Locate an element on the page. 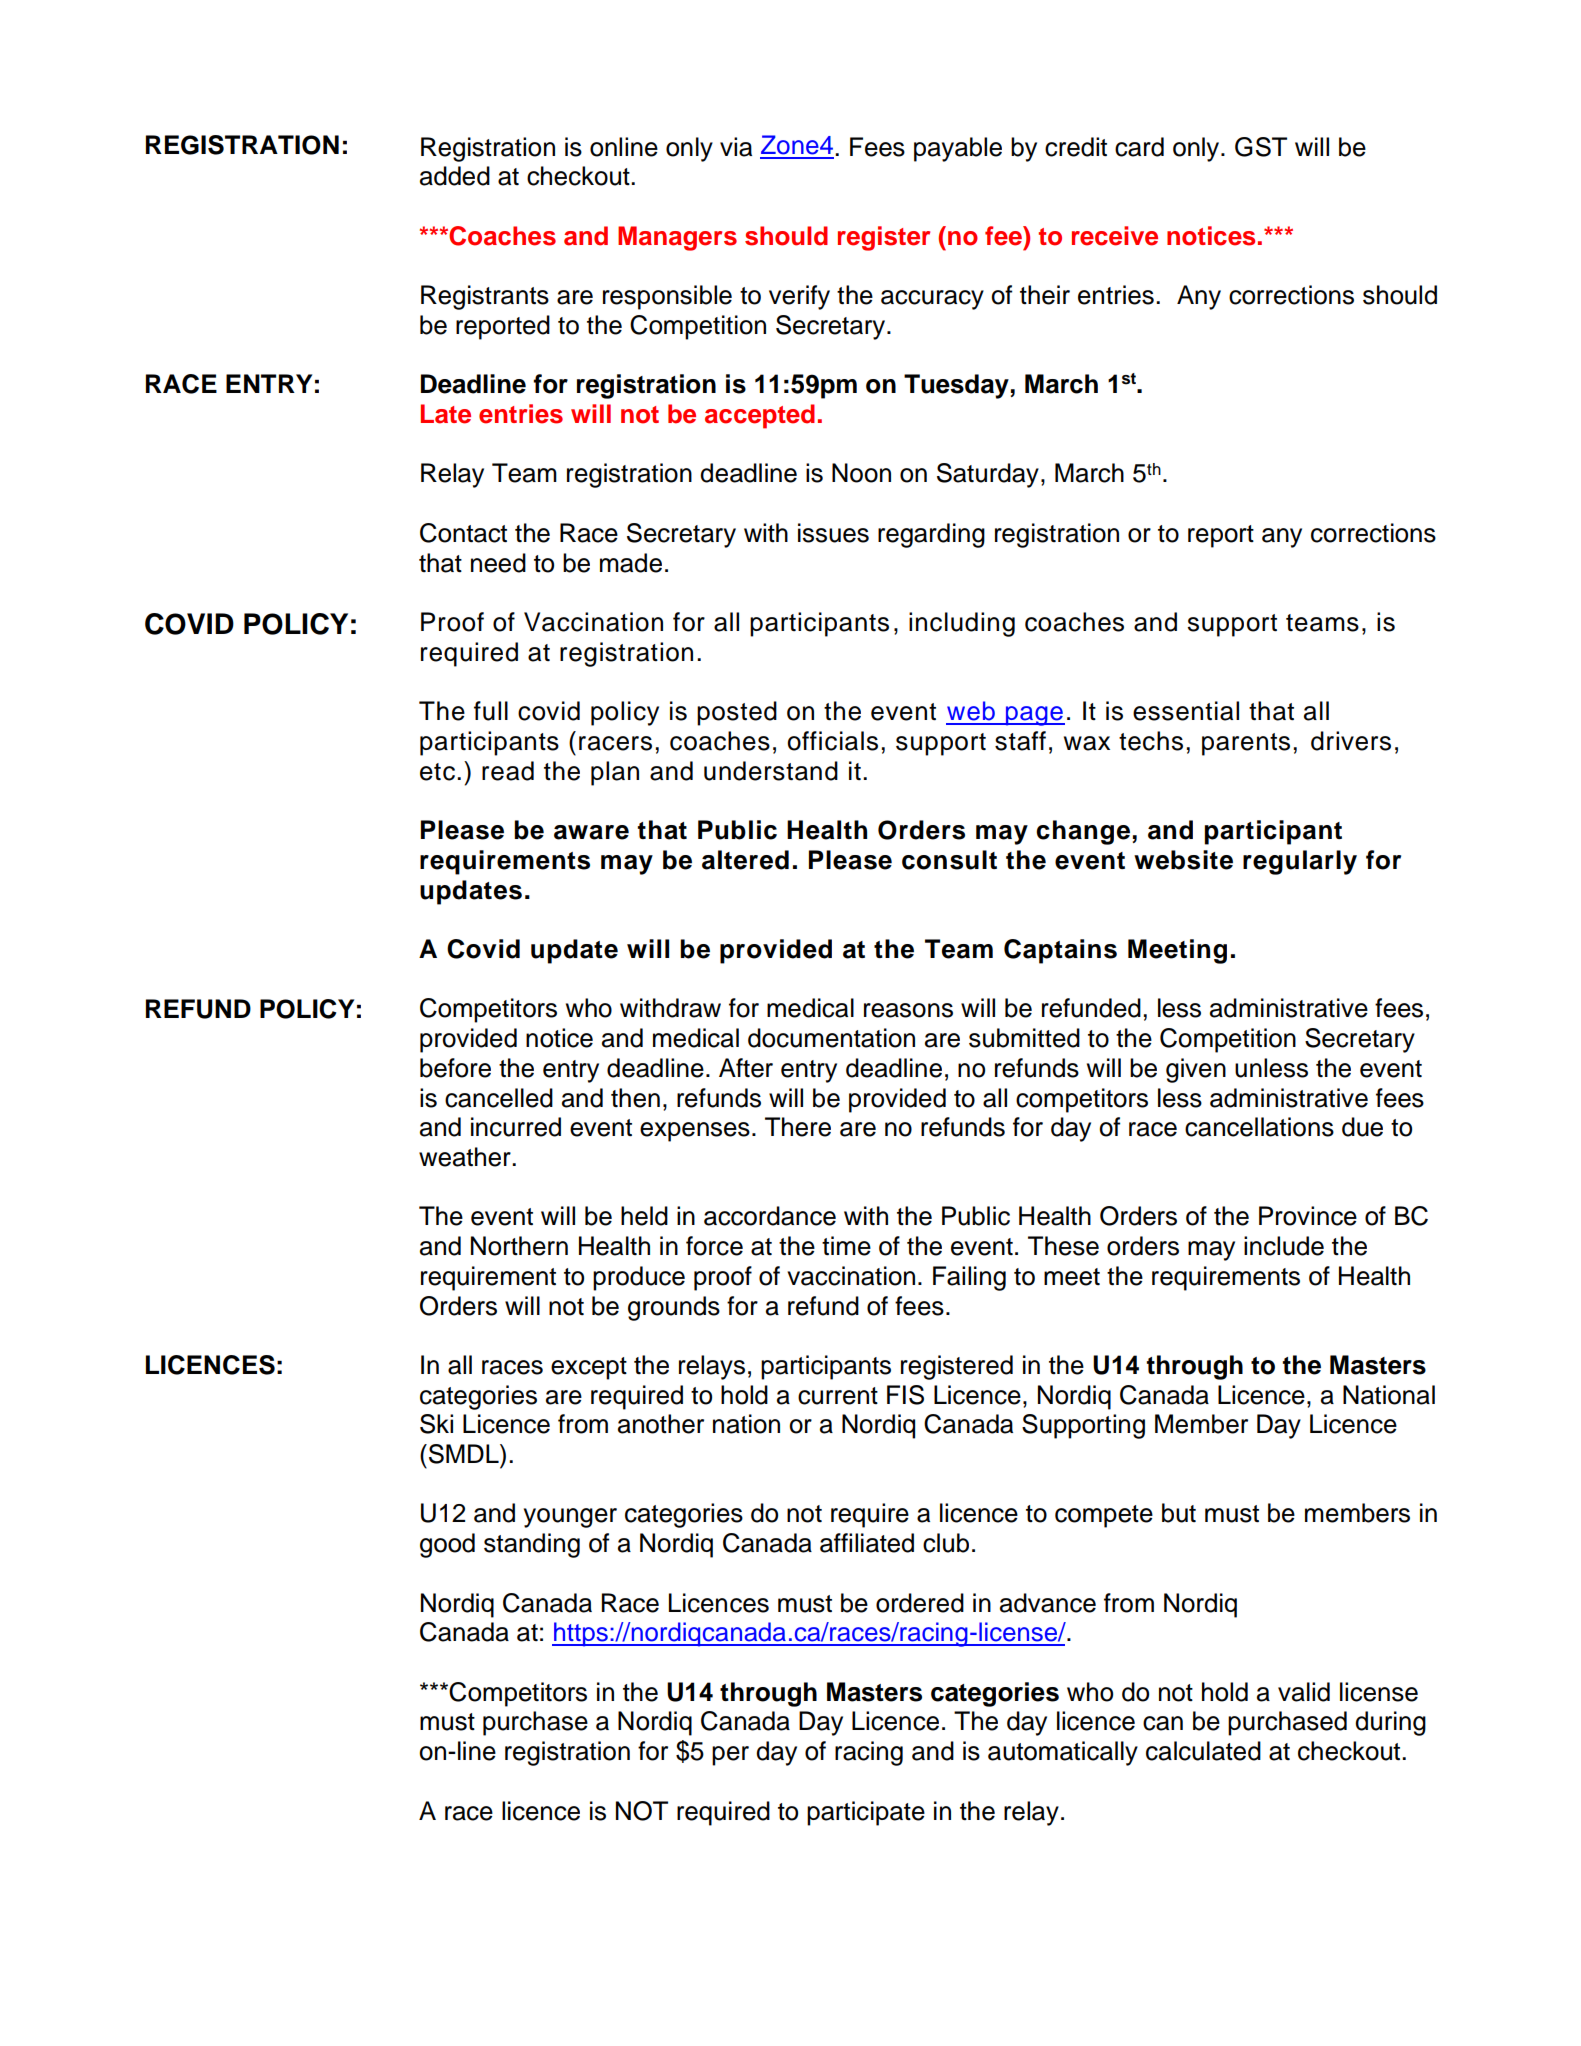 This image has height=2046, width=1581. FIS is located at coordinates (905, 1395).
